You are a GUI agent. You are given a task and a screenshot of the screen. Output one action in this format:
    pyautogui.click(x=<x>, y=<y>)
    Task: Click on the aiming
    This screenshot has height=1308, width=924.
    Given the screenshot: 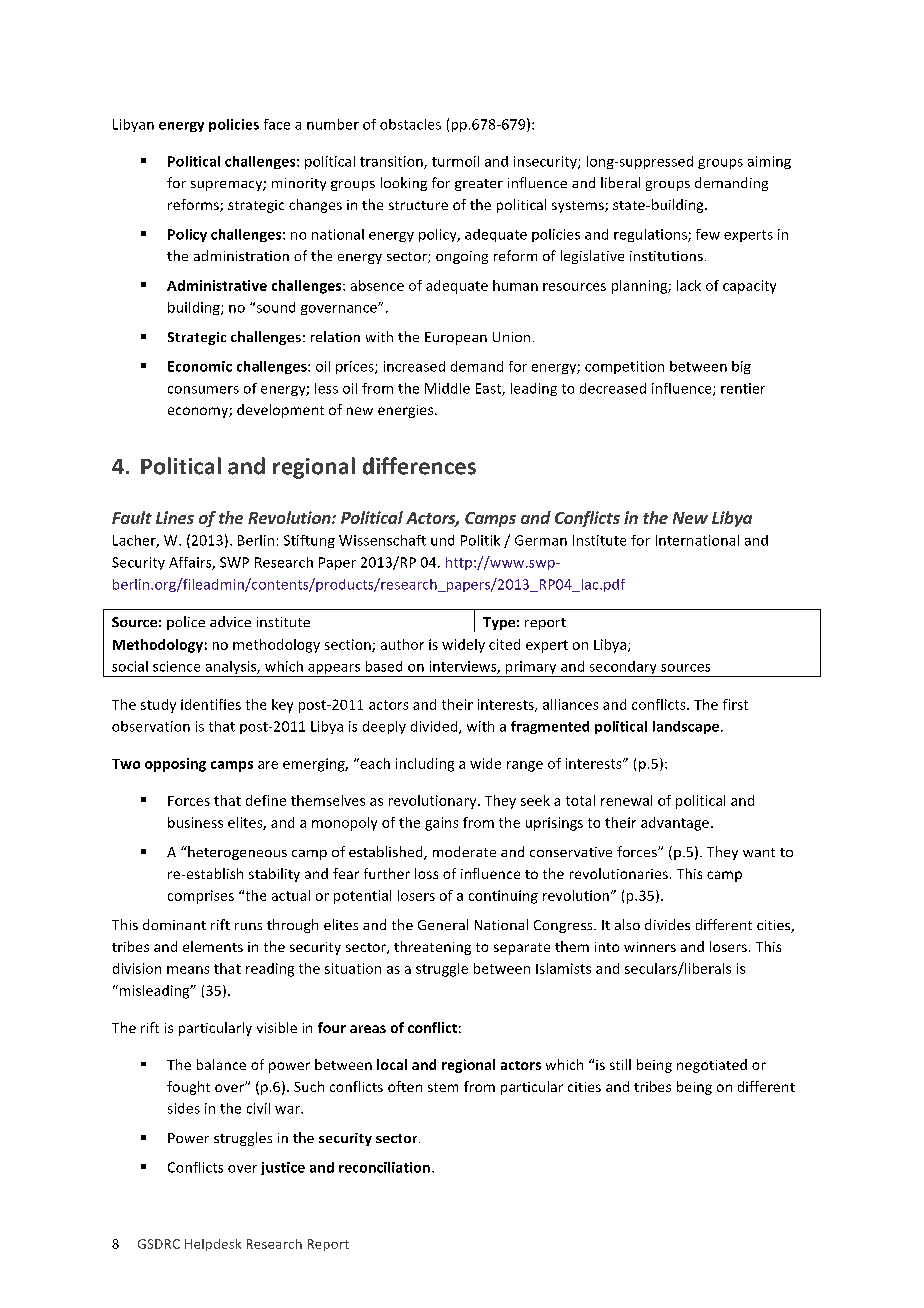 What is the action you would take?
    pyautogui.click(x=769, y=162)
